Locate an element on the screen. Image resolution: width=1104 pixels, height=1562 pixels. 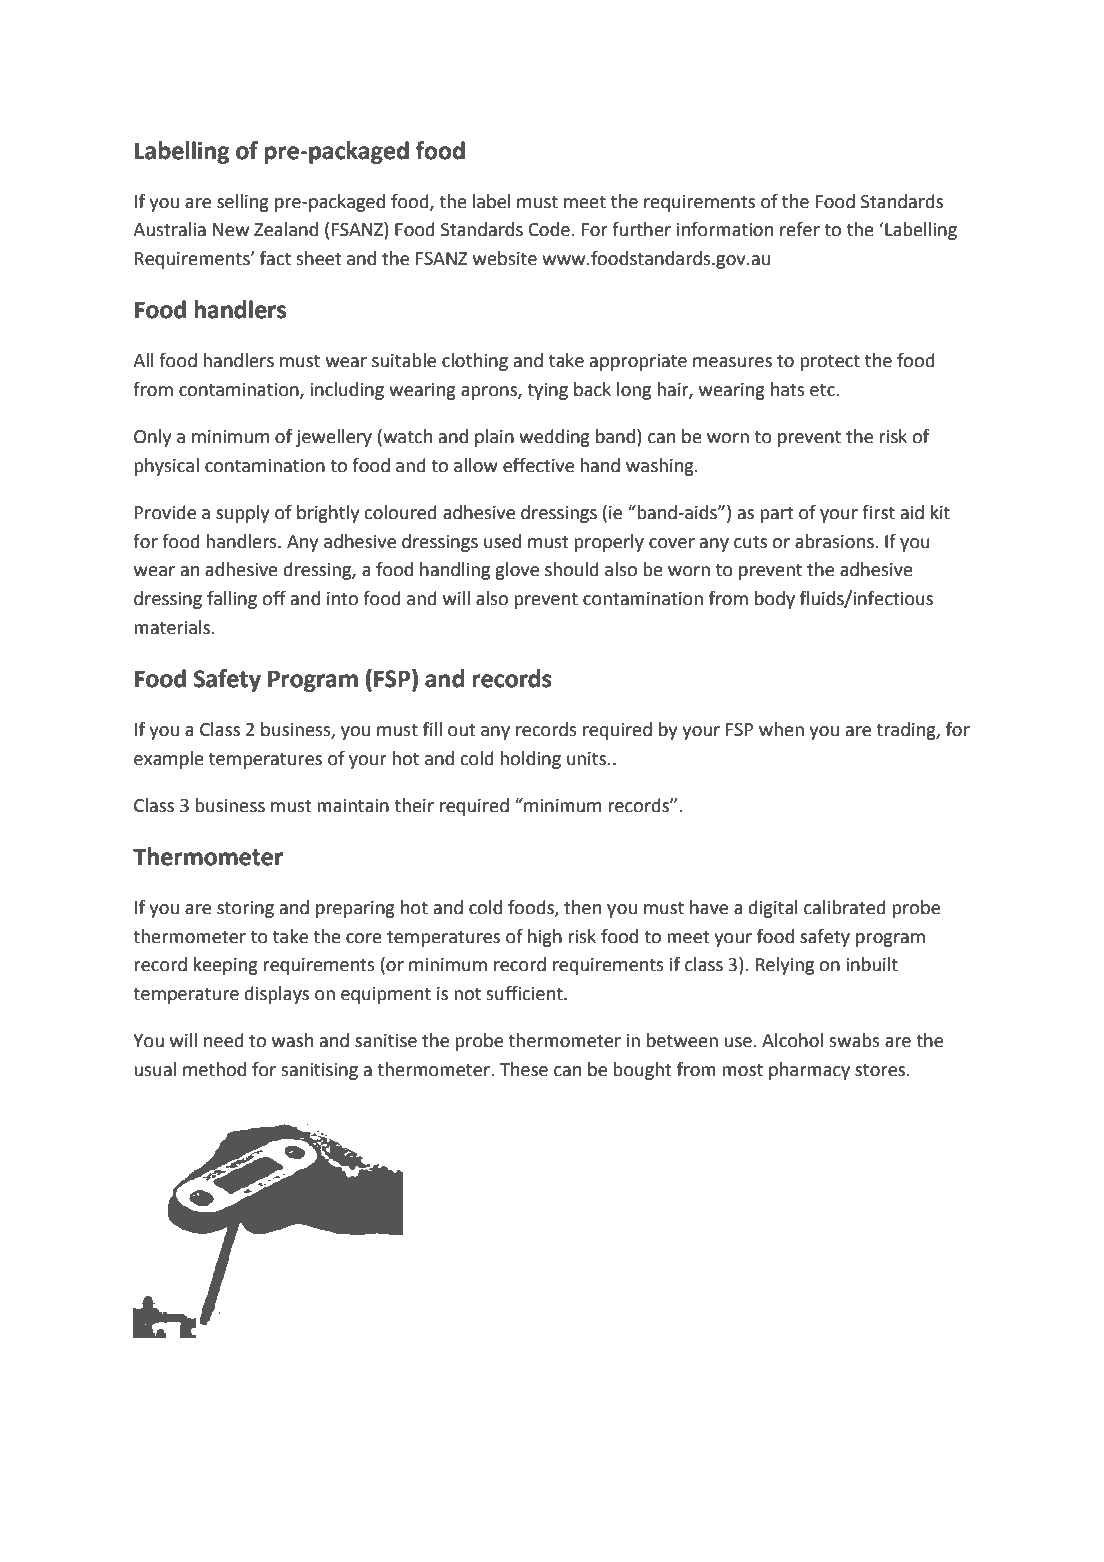
holding is located at coordinates (530, 760).
